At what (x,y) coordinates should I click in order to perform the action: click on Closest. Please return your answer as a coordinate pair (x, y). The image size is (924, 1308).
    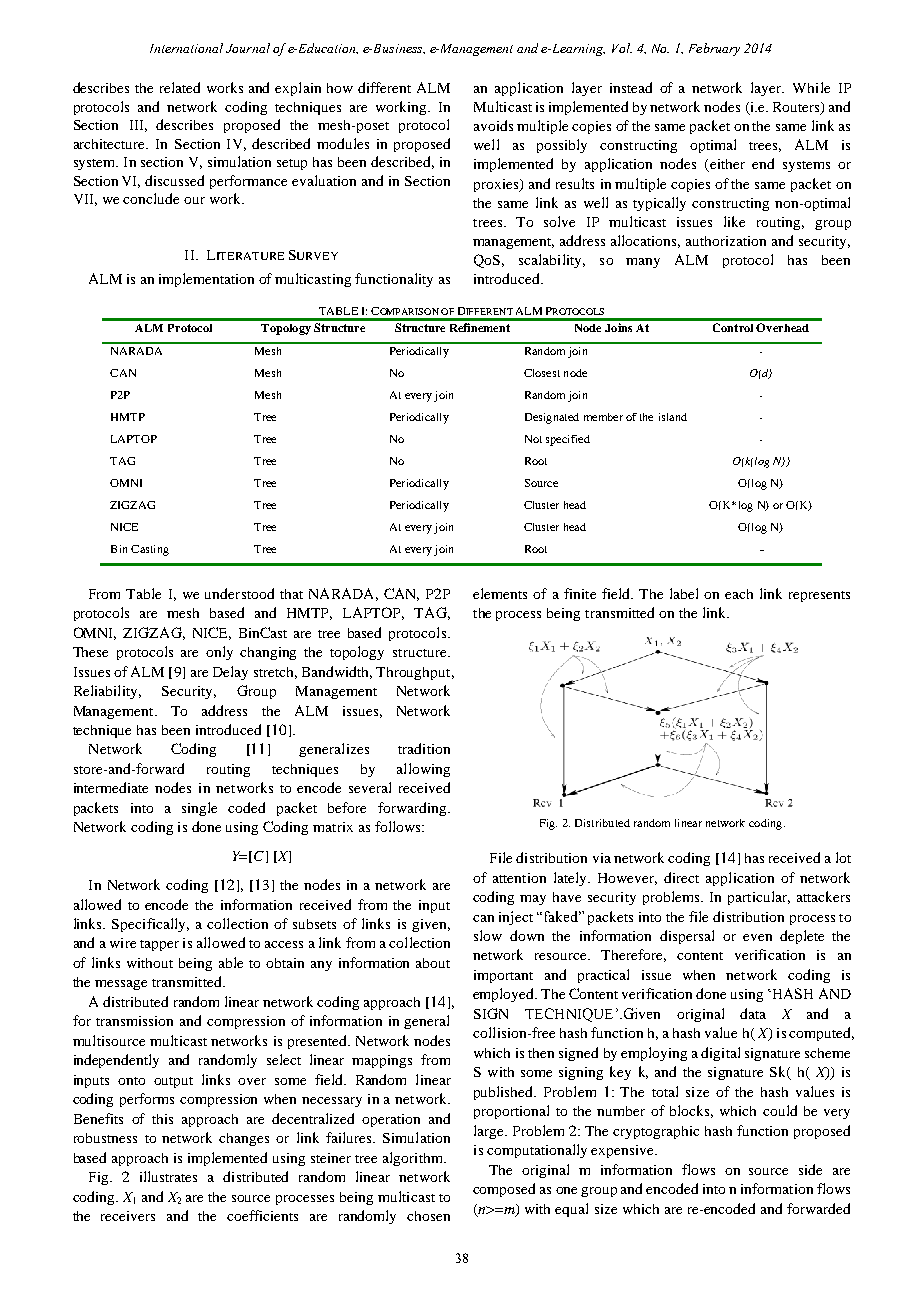
    Looking at the image, I should click on (542, 373).
